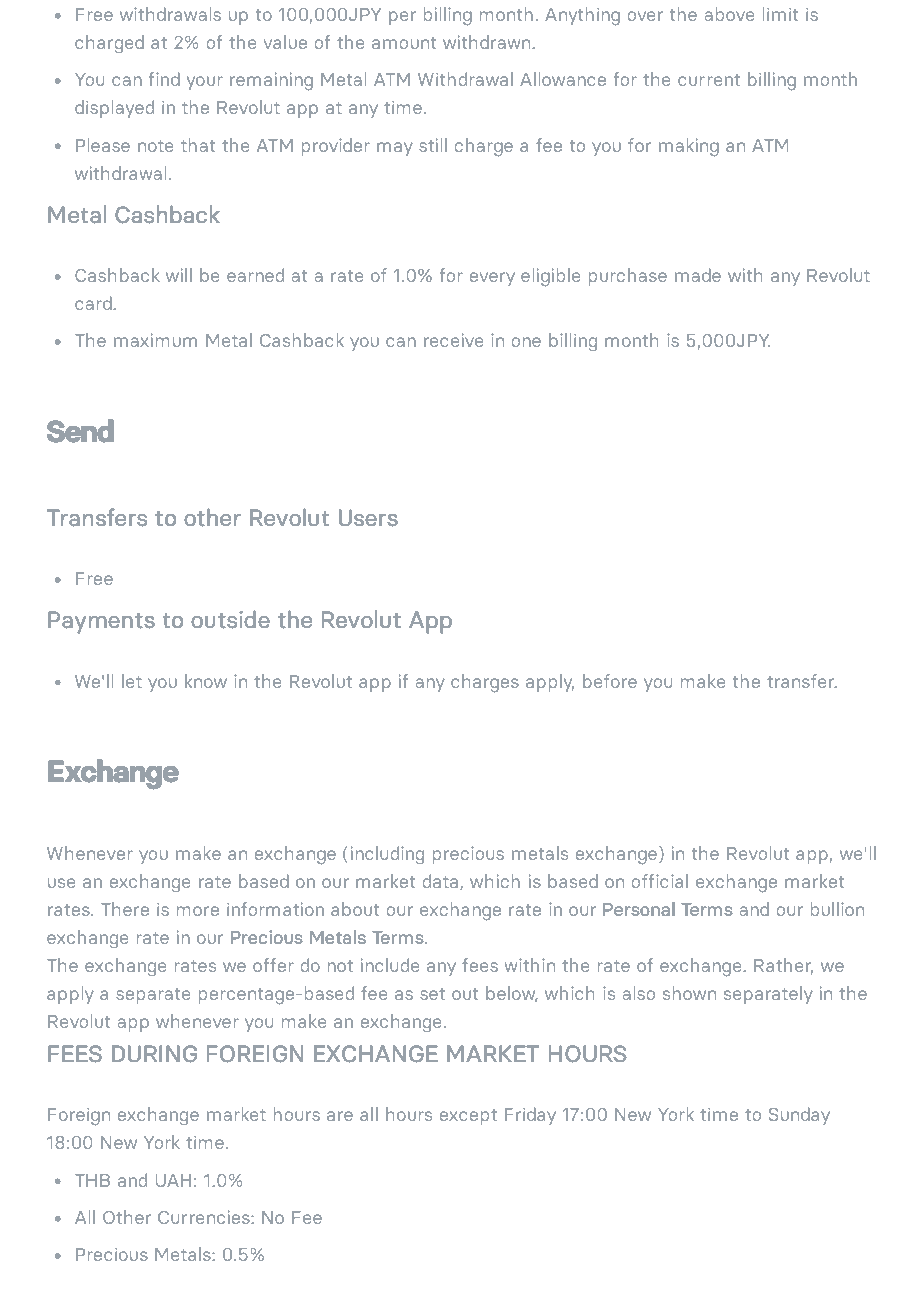  What do you see at coordinates (155, 340) in the image?
I see `maximum` at bounding box center [155, 340].
